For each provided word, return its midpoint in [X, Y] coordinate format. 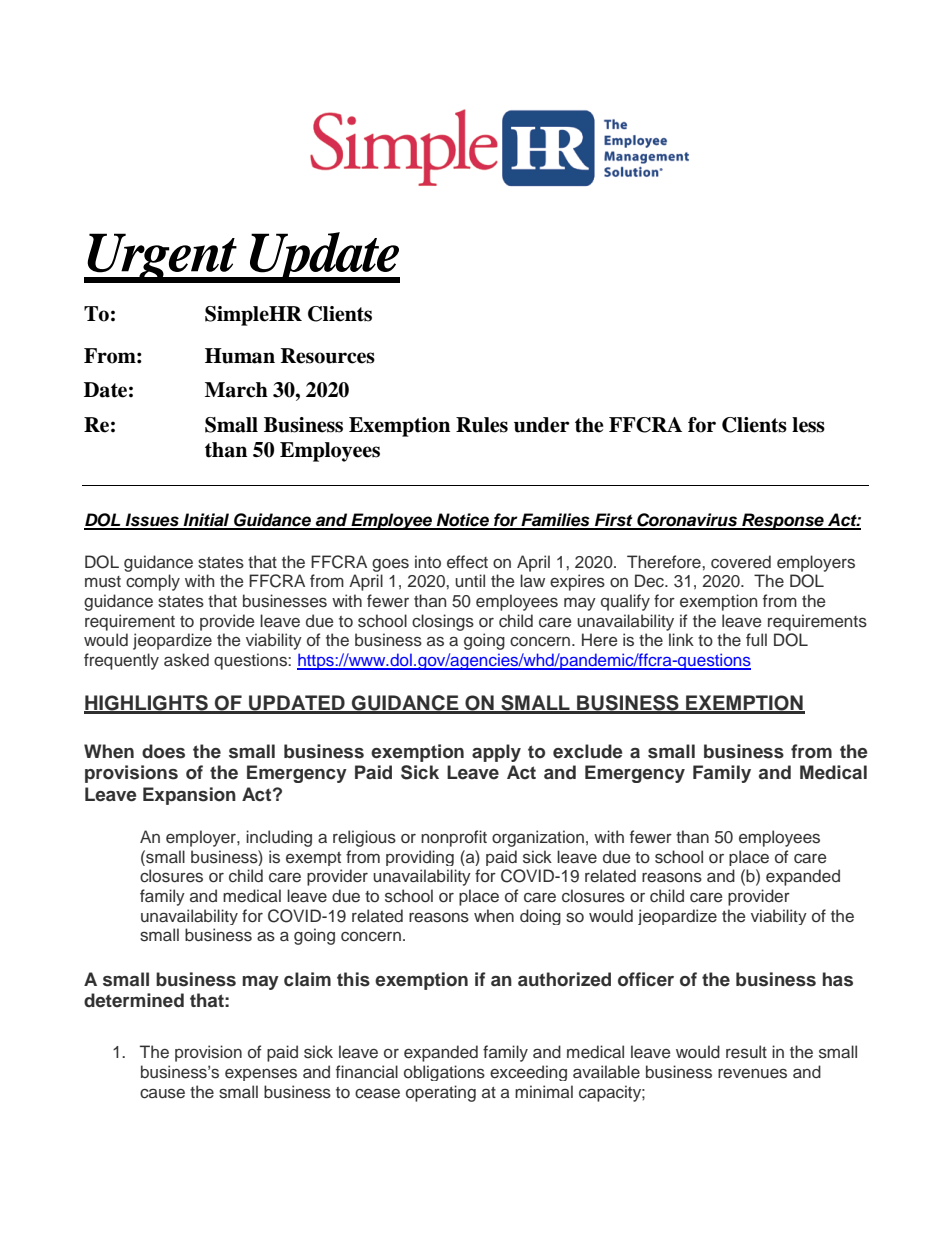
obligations [444, 1073]
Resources [328, 356]
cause [162, 1093]
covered [741, 562]
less [808, 425]
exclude [587, 751]
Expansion [189, 796]
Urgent [162, 258]
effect [467, 562]
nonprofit [454, 838]
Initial [207, 521]
